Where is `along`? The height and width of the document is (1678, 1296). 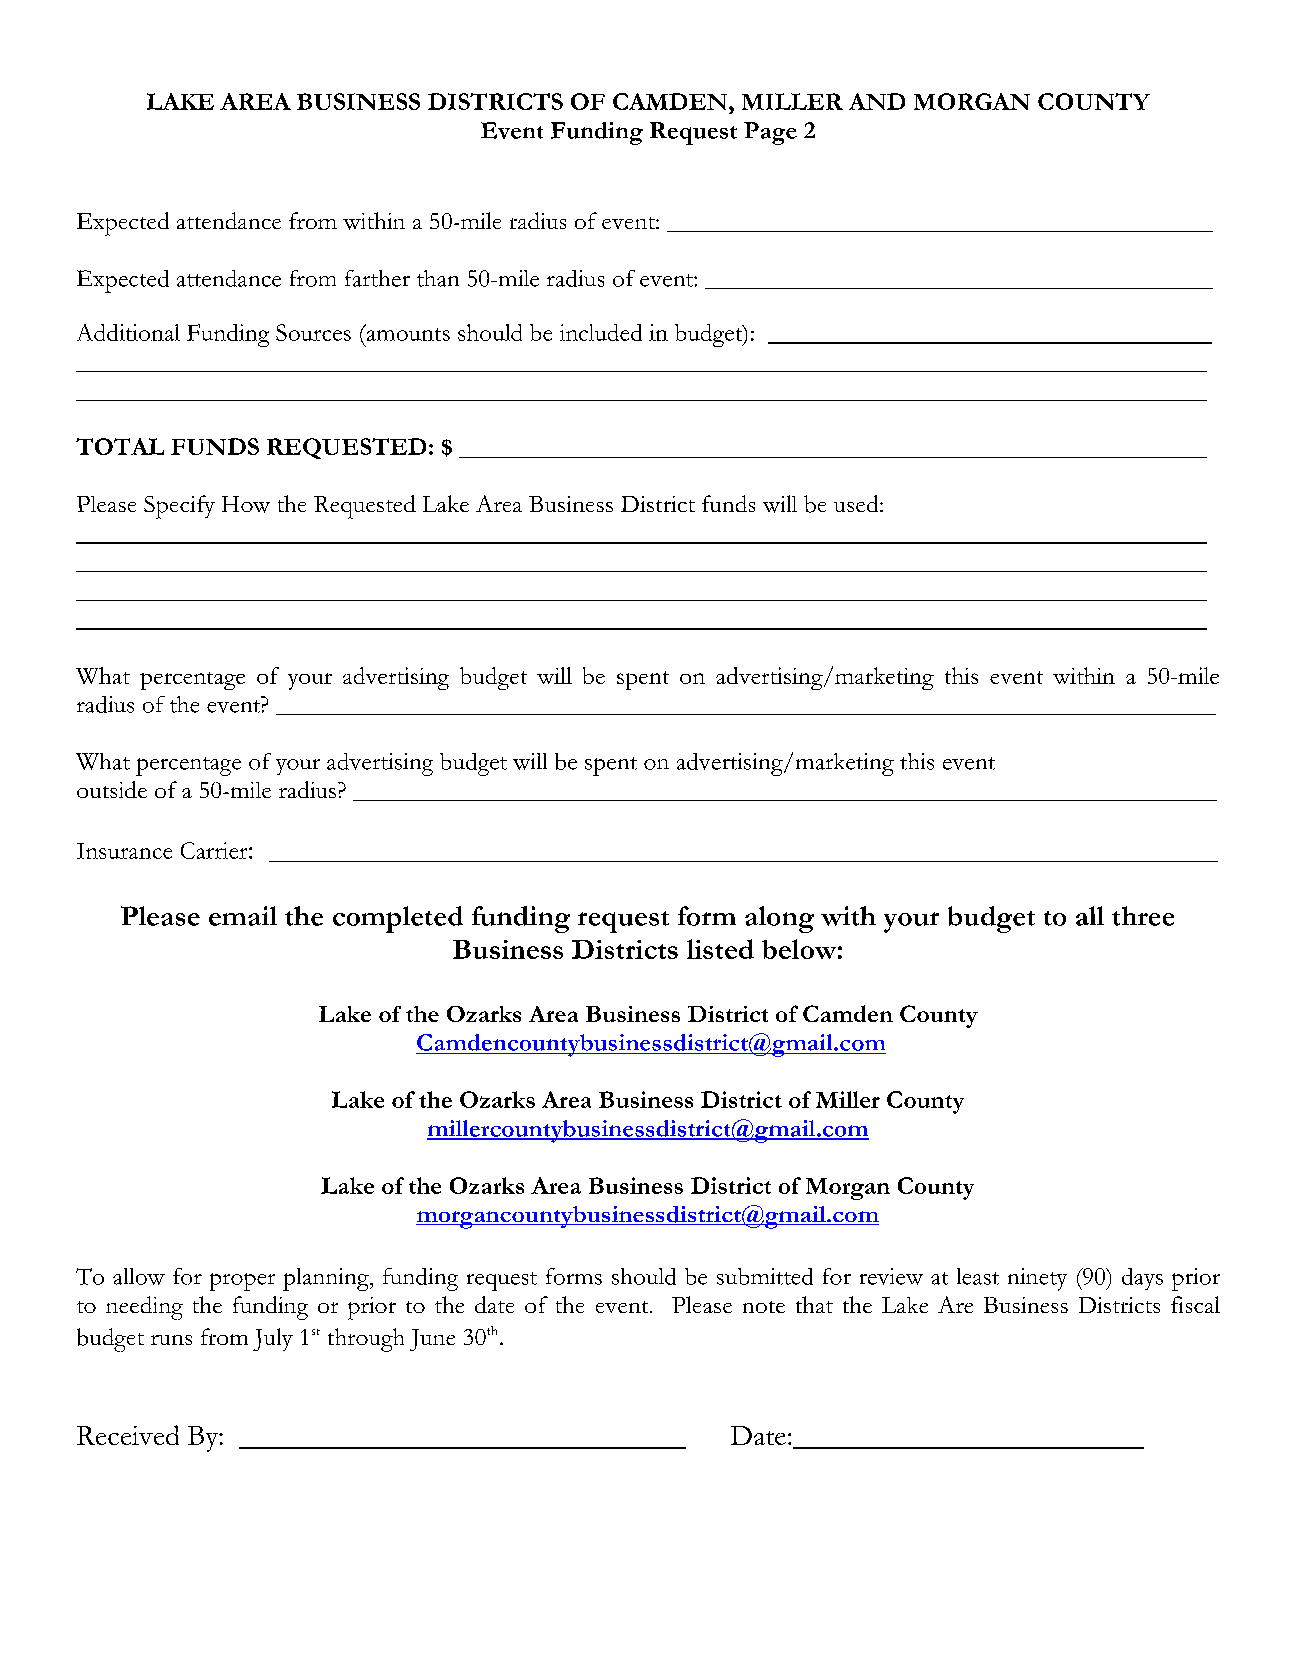 along is located at coordinates (779, 919).
